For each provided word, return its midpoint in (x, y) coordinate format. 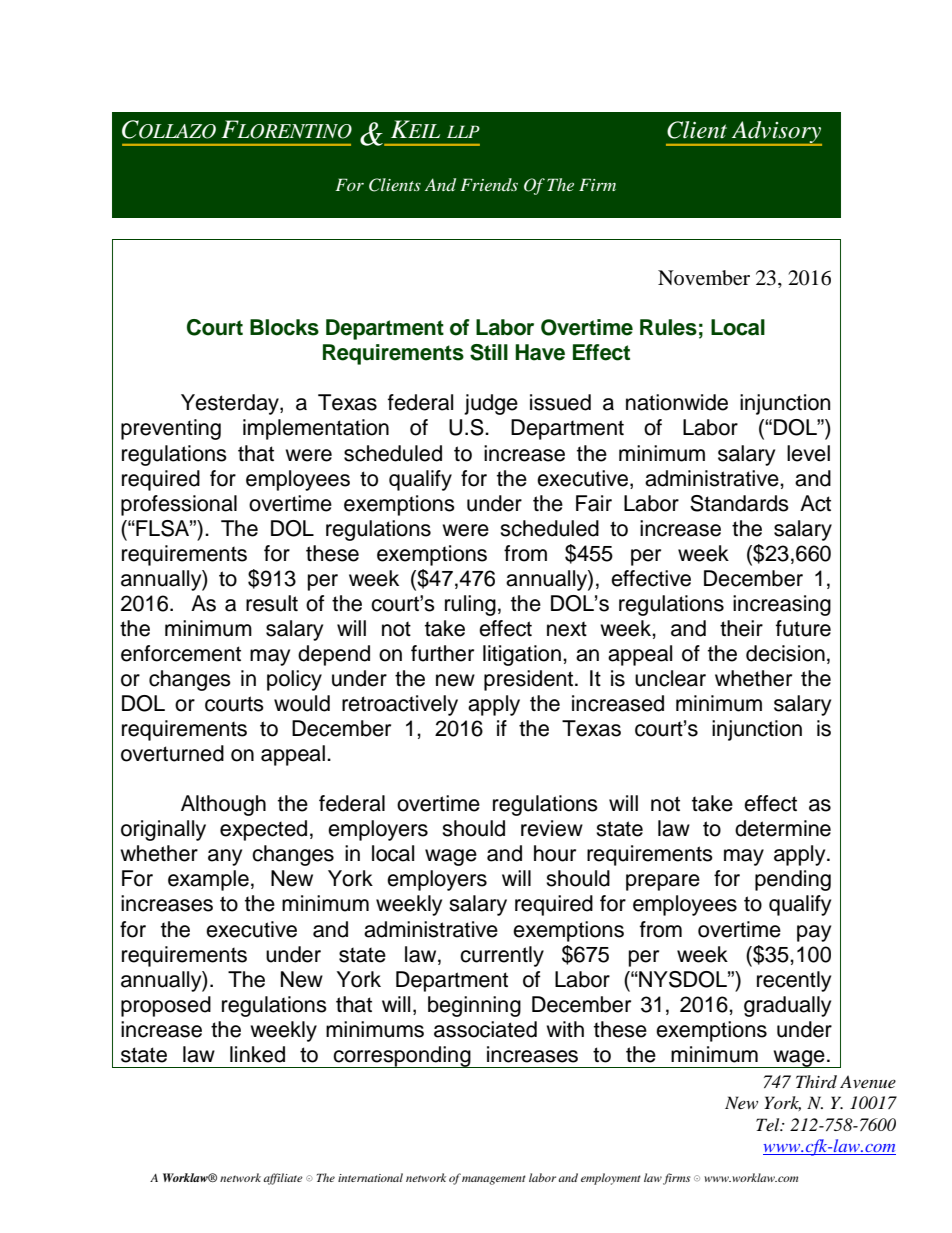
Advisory (775, 133)
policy (294, 680)
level (808, 453)
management (494, 1180)
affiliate (283, 1179)
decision (785, 653)
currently (502, 956)
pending (793, 880)
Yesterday (231, 404)
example (208, 880)
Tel (769, 1124)
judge (491, 404)
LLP (463, 131)
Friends (489, 184)
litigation (522, 655)
